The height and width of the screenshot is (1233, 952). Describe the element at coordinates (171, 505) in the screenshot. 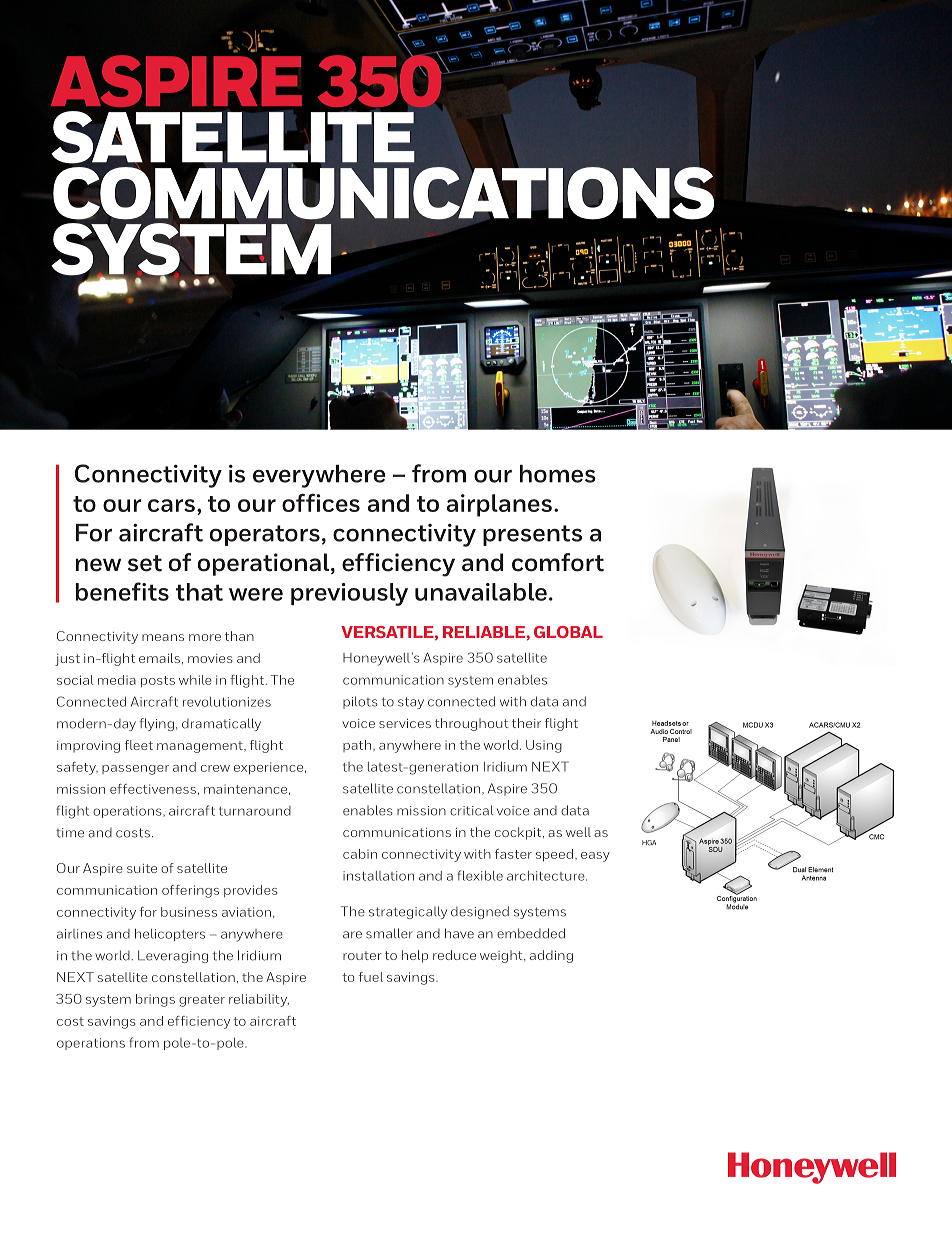

I see `cars` at that location.
